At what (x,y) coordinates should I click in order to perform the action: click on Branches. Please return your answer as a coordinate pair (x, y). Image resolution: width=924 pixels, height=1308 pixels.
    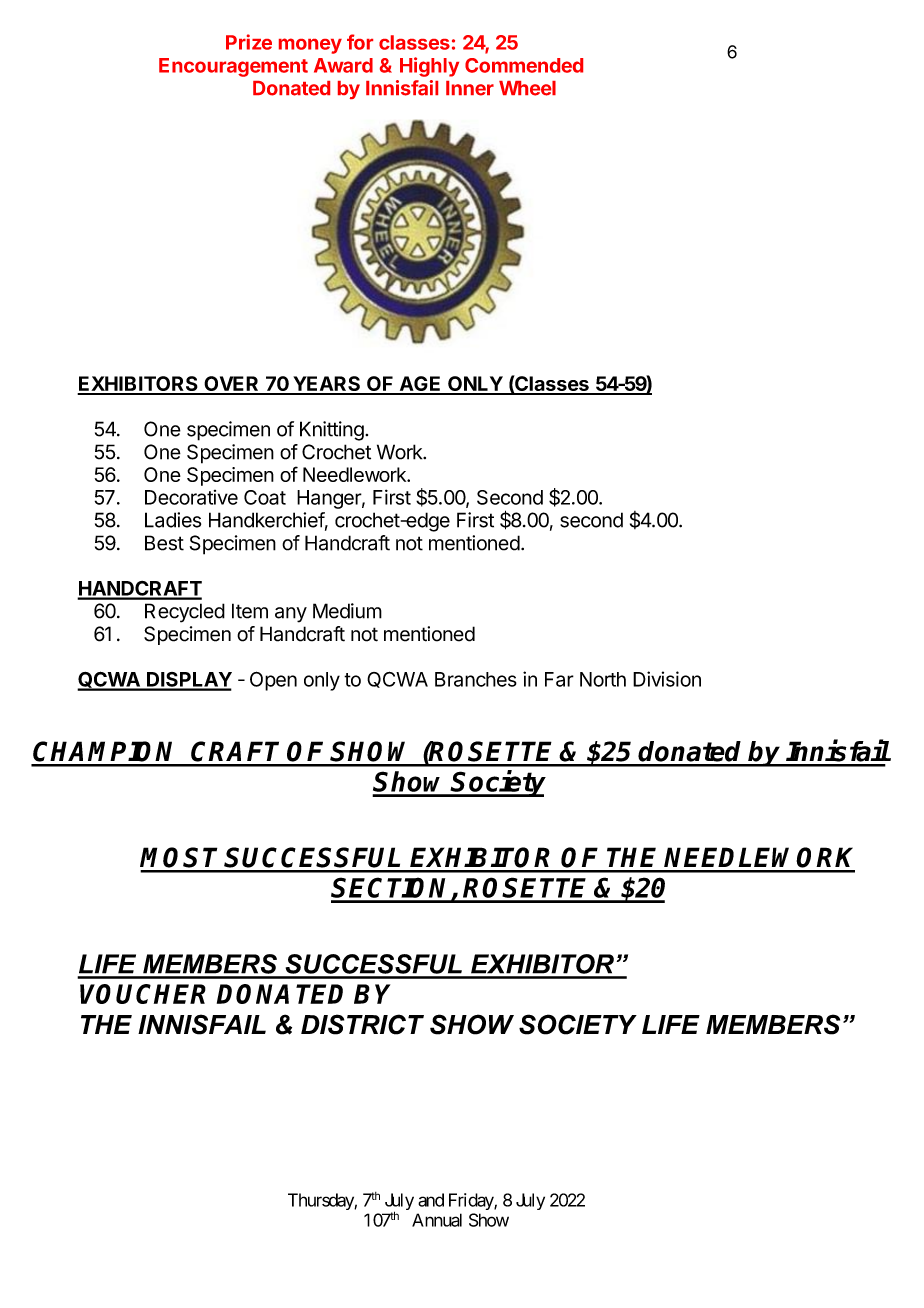
    Looking at the image, I should click on (476, 679).
